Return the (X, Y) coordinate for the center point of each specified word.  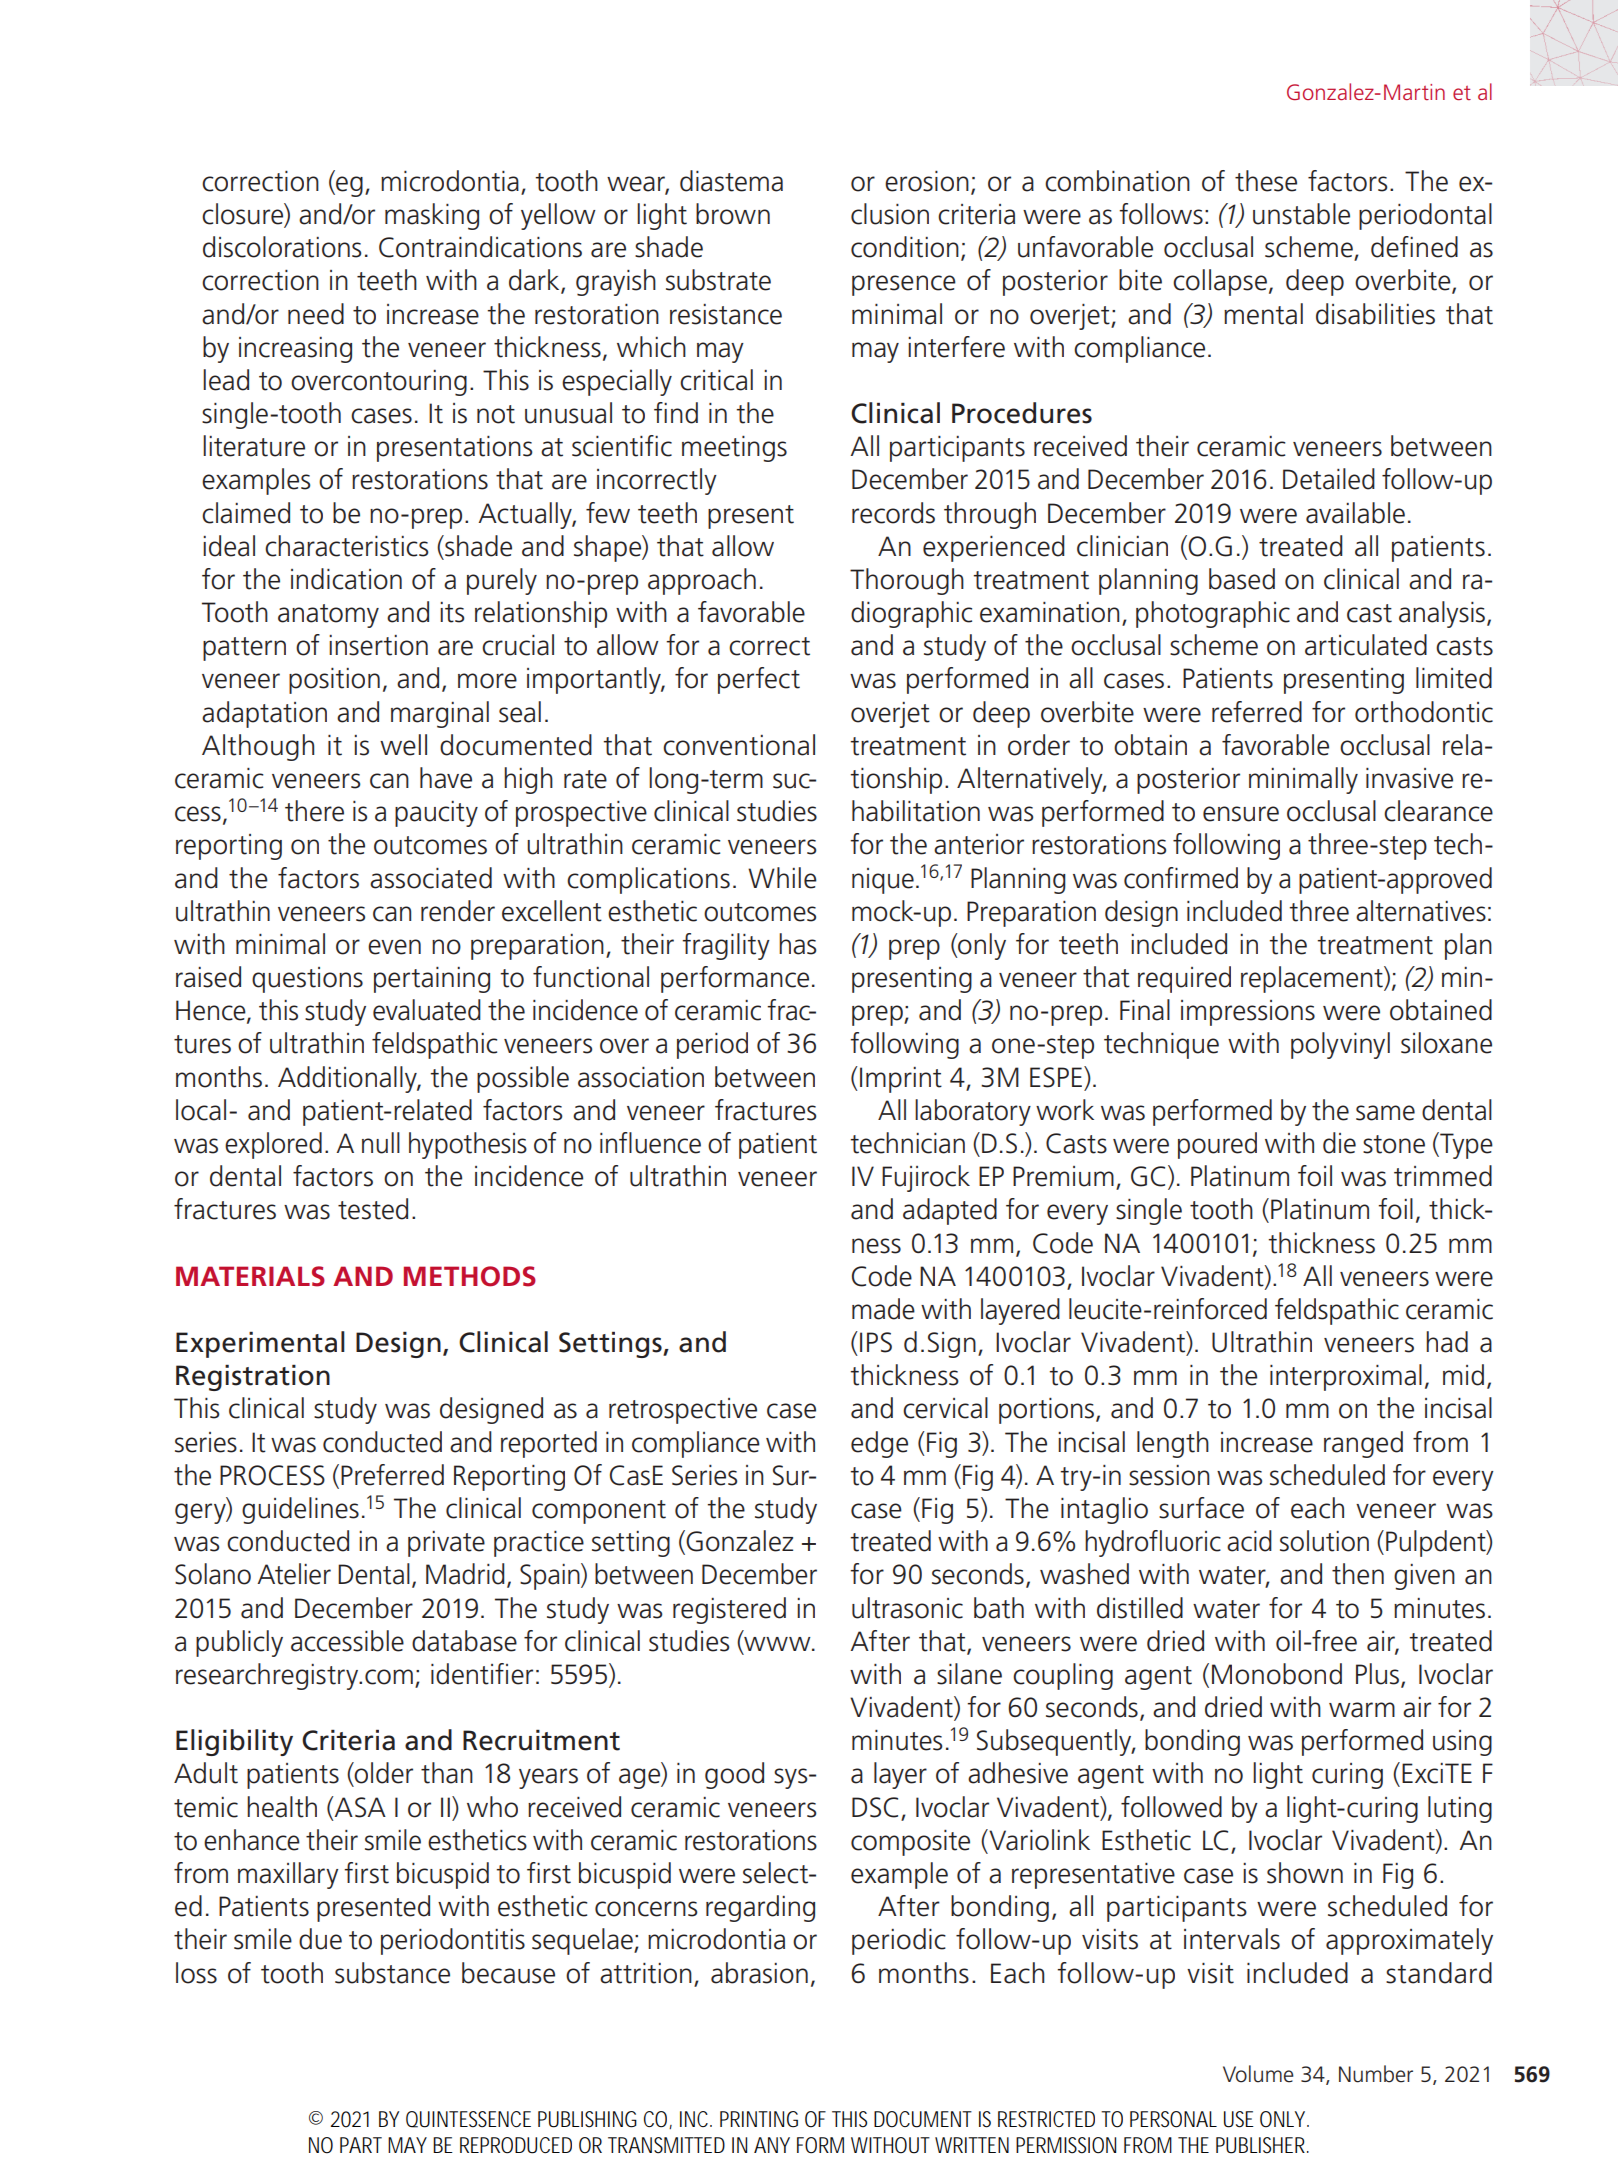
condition (905, 247)
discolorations (282, 247)
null (381, 1143)
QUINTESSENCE (468, 2119)
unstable (1301, 214)
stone (1394, 1144)
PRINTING (759, 2119)
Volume (1258, 2074)
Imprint (901, 1080)
